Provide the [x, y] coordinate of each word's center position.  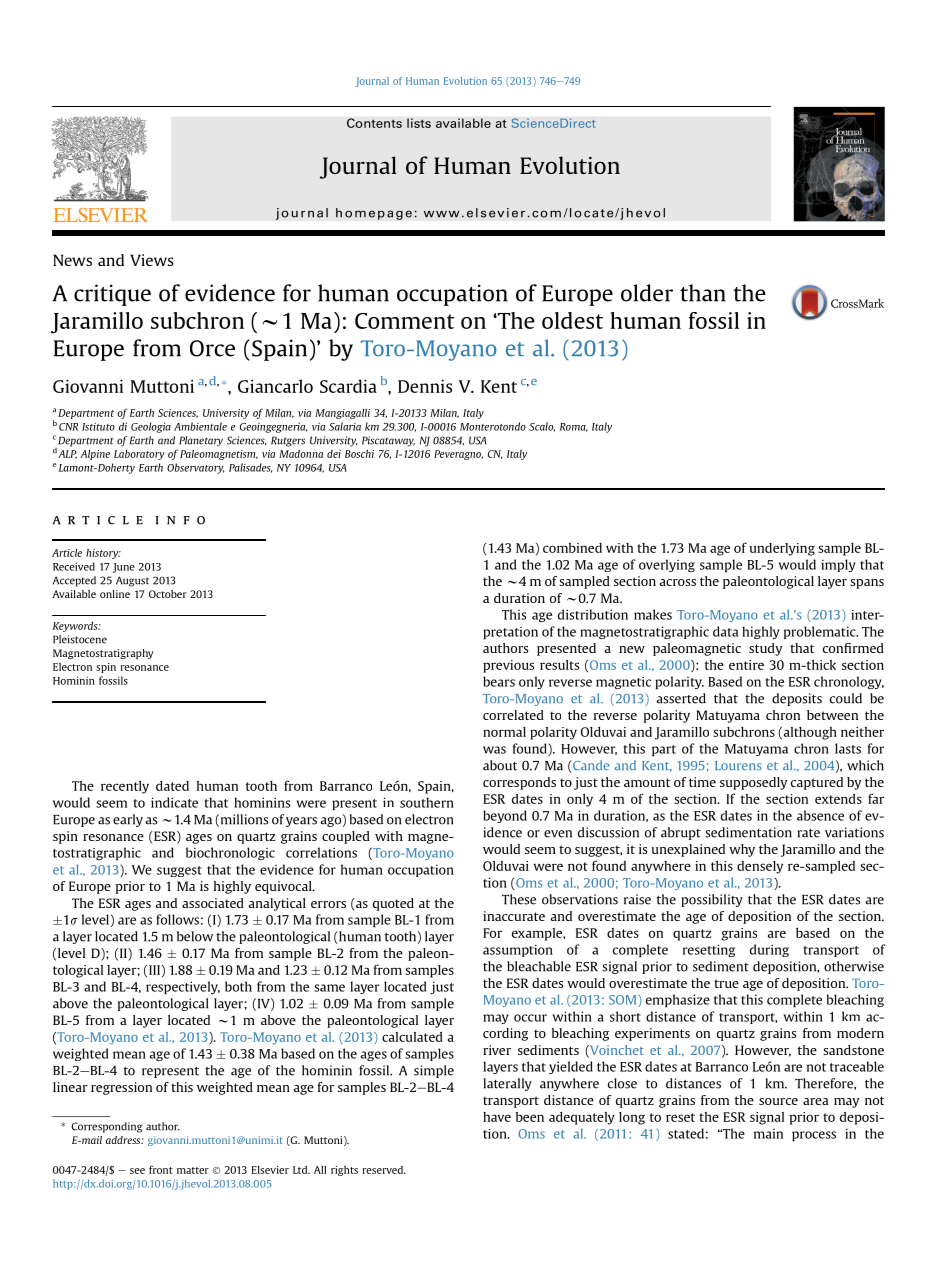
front [161, 1169]
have [497, 1117]
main [768, 1134]
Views [152, 260]
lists [419, 123]
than [703, 293]
